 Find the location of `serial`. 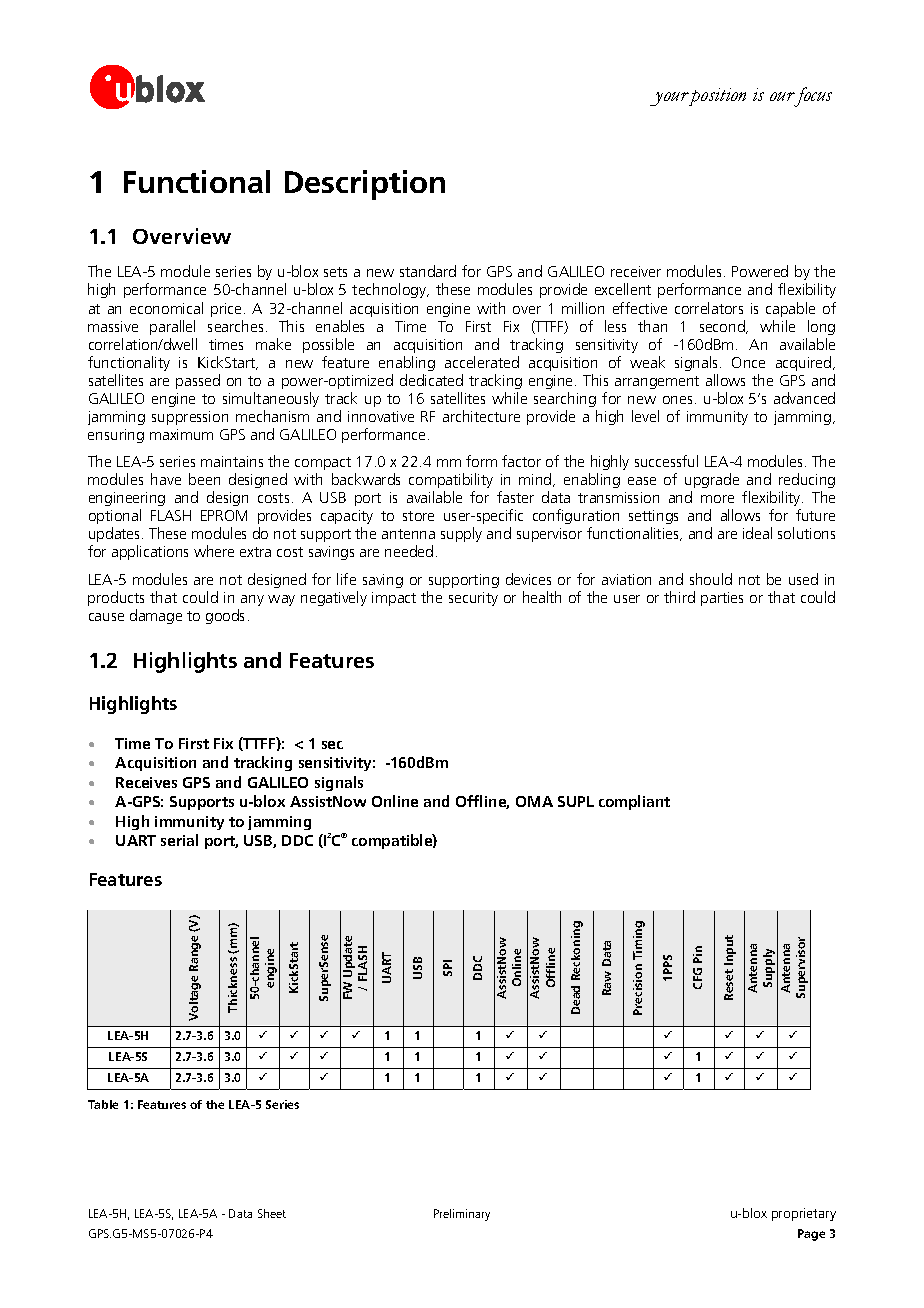

serial is located at coordinates (179, 840).
